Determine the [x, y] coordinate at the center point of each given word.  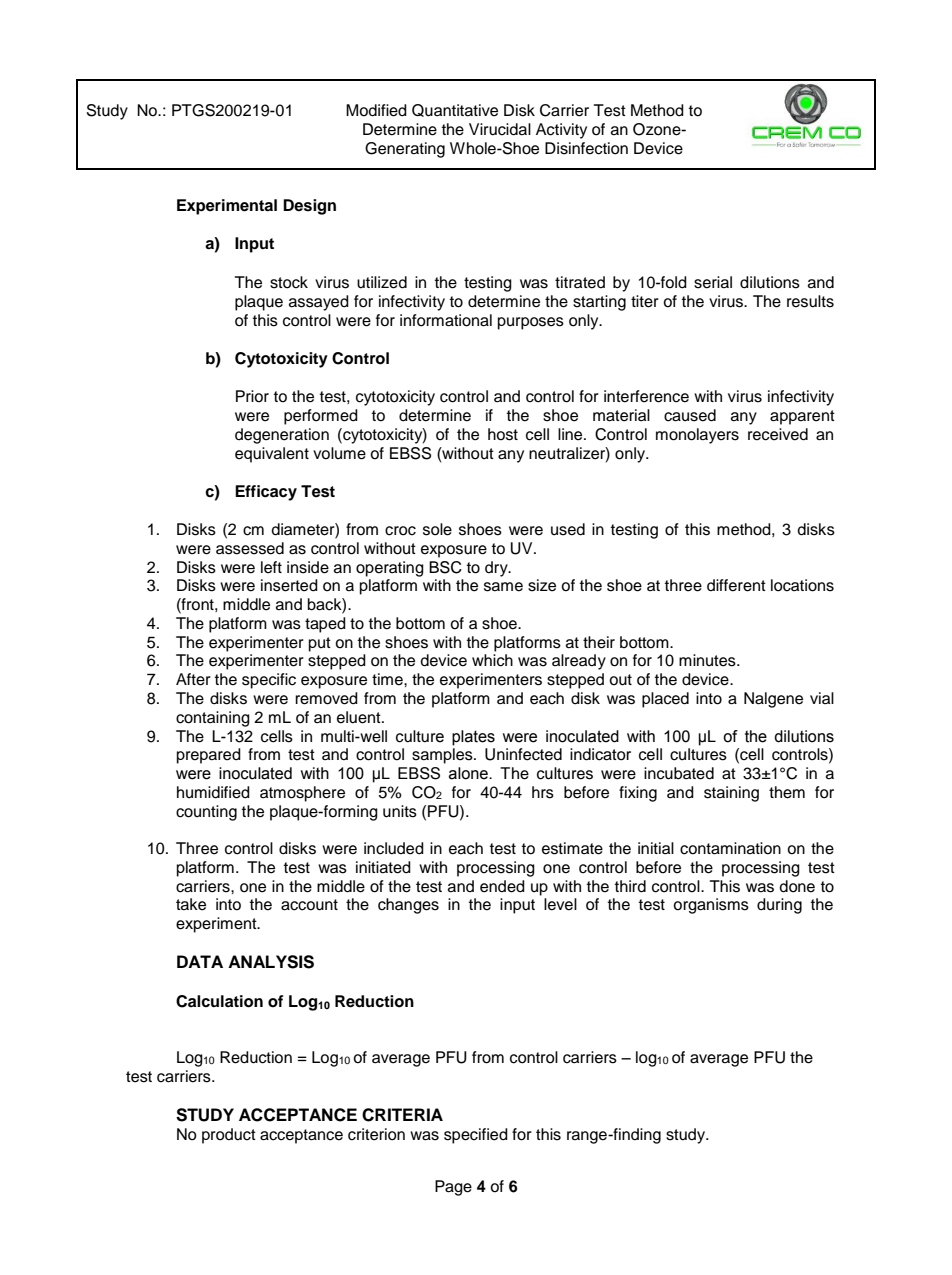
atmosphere [302, 794]
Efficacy [266, 493]
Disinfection [586, 148]
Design [309, 207]
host [503, 434]
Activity [561, 131]
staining [731, 794]
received [778, 434]
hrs [543, 792]
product [229, 1136]
